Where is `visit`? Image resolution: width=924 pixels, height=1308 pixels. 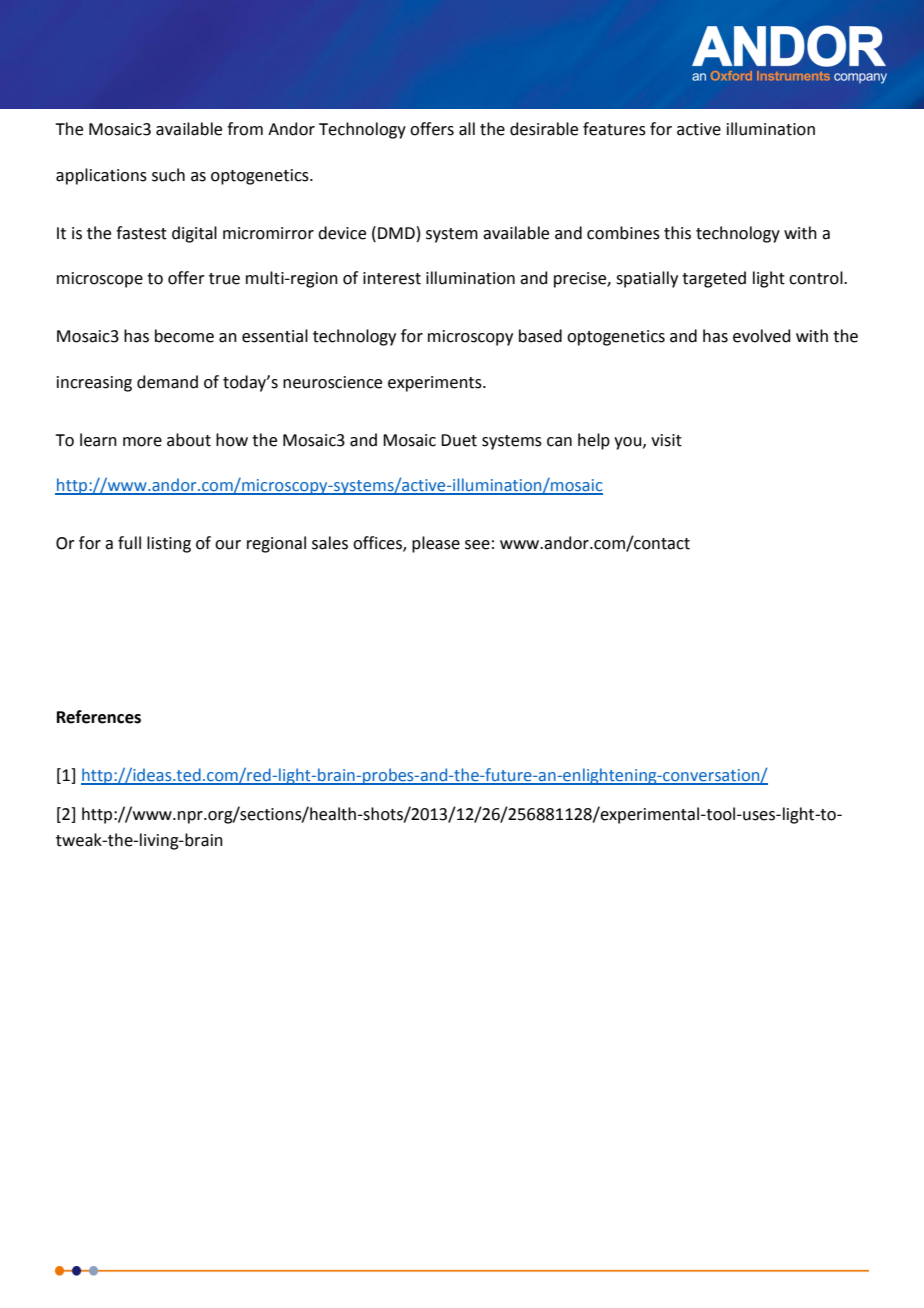
visit is located at coordinates (666, 440).
